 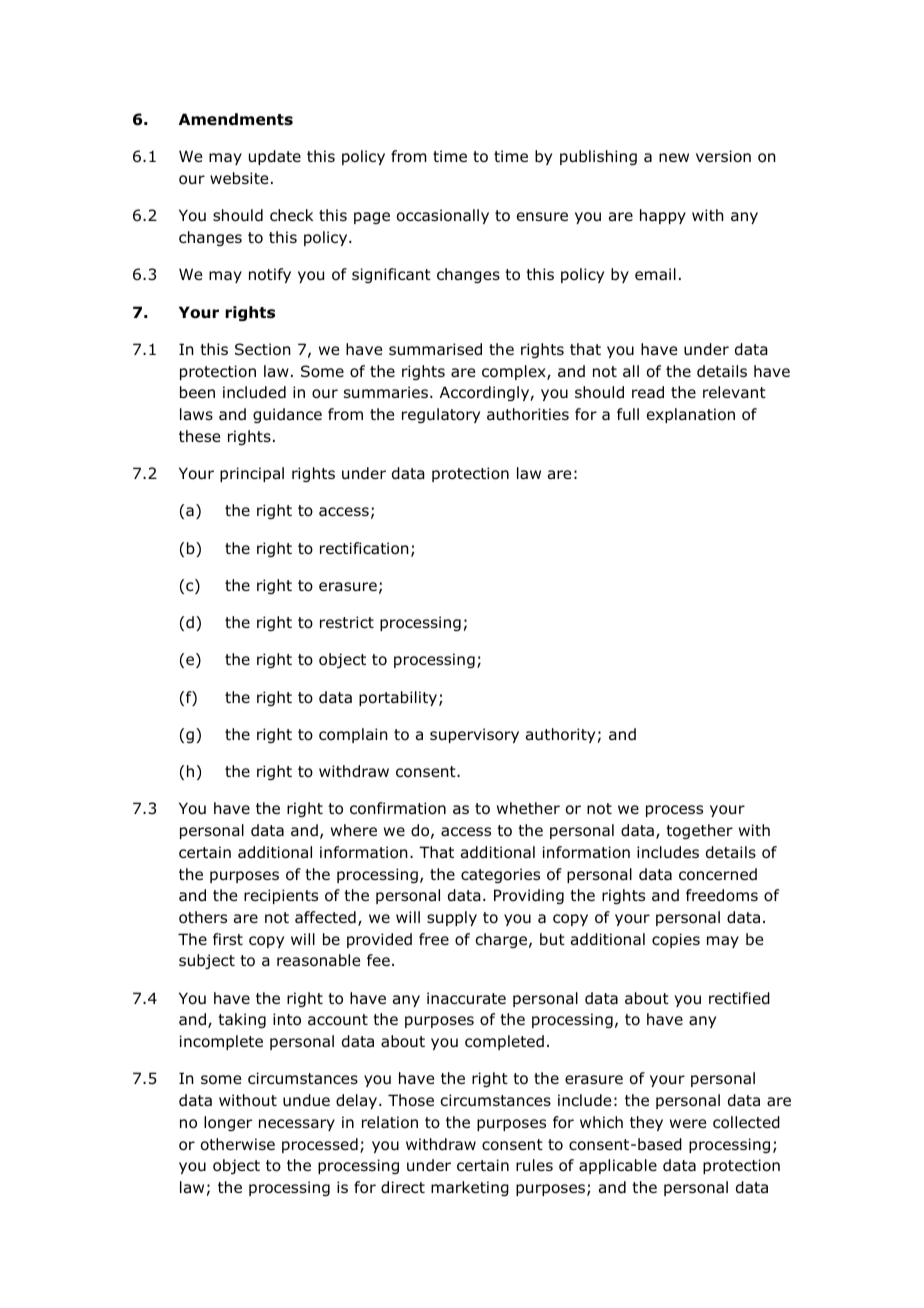 What do you see at coordinates (281, 896) in the document?
I see `recipients` at bounding box center [281, 896].
